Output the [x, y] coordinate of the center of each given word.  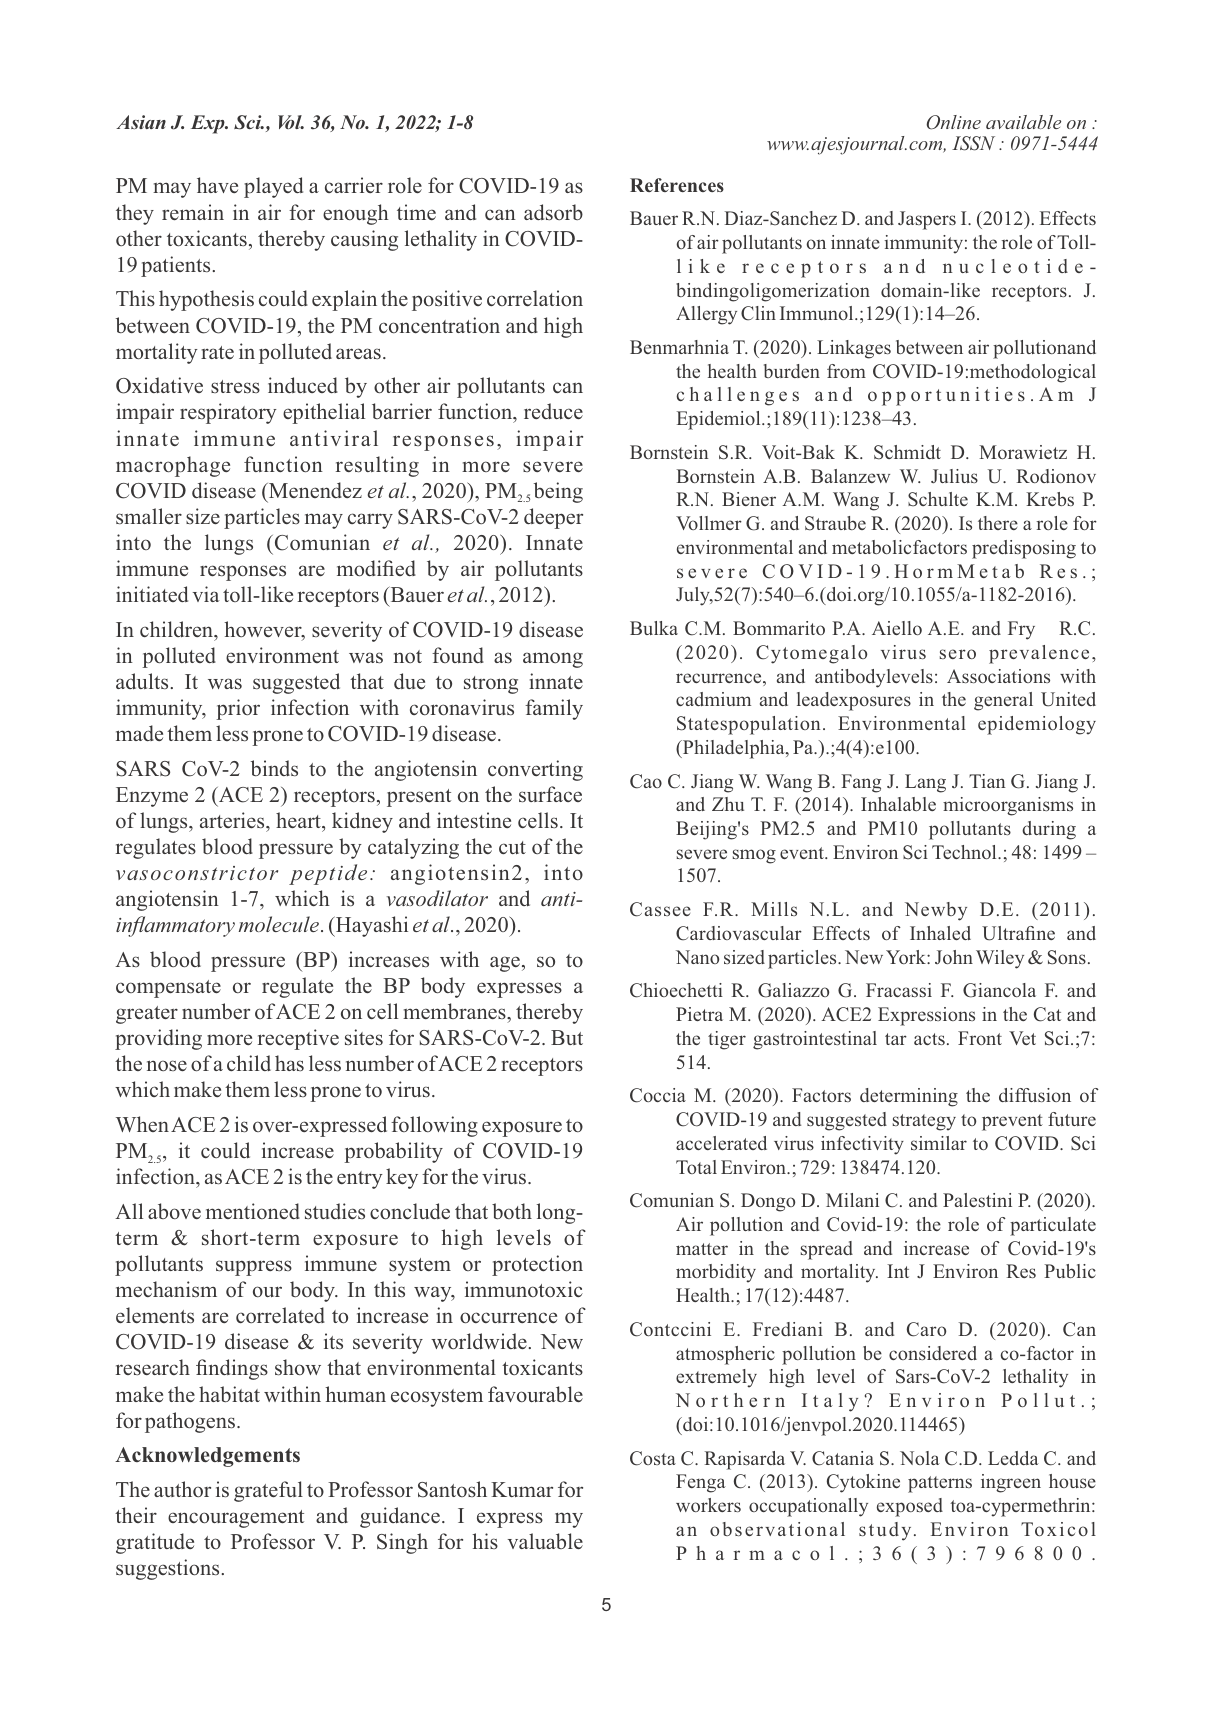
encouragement [236, 1519]
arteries [233, 820]
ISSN [973, 143]
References [677, 185]
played [273, 187]
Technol [965, 852]
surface [550, 794]
